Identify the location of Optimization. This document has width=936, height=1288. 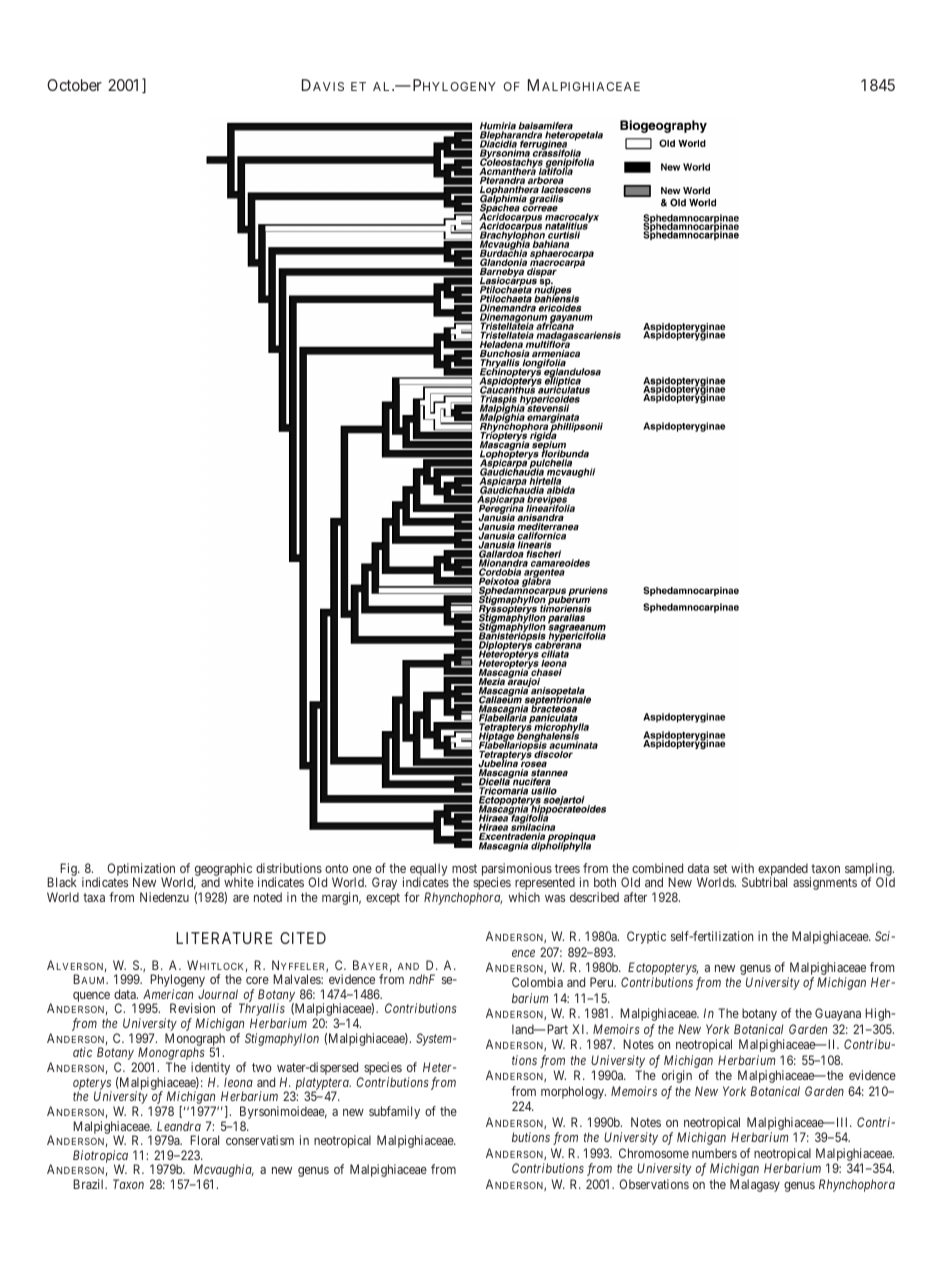
(141, 871).
